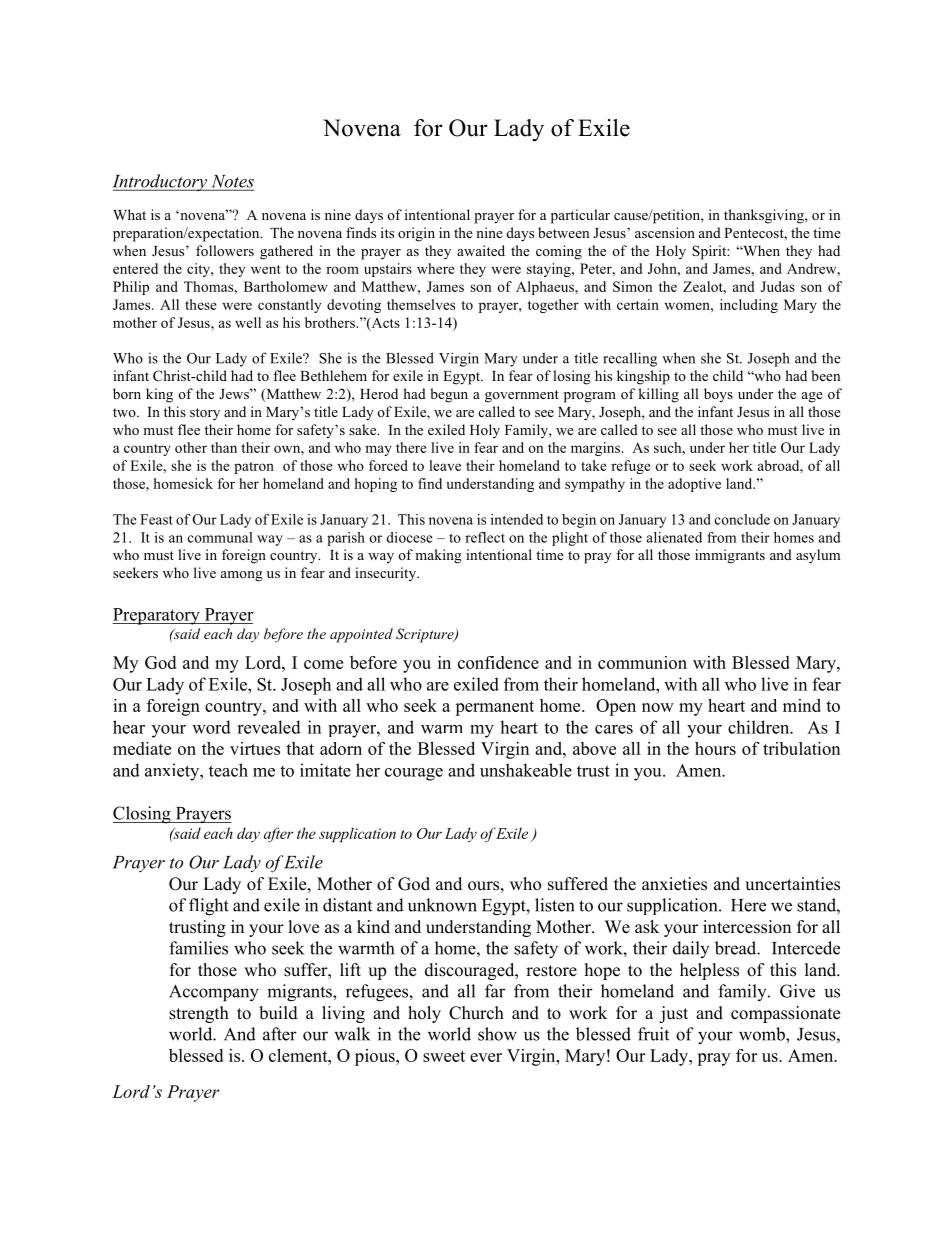  I want to click on Preparatory, so click(157, 616).
